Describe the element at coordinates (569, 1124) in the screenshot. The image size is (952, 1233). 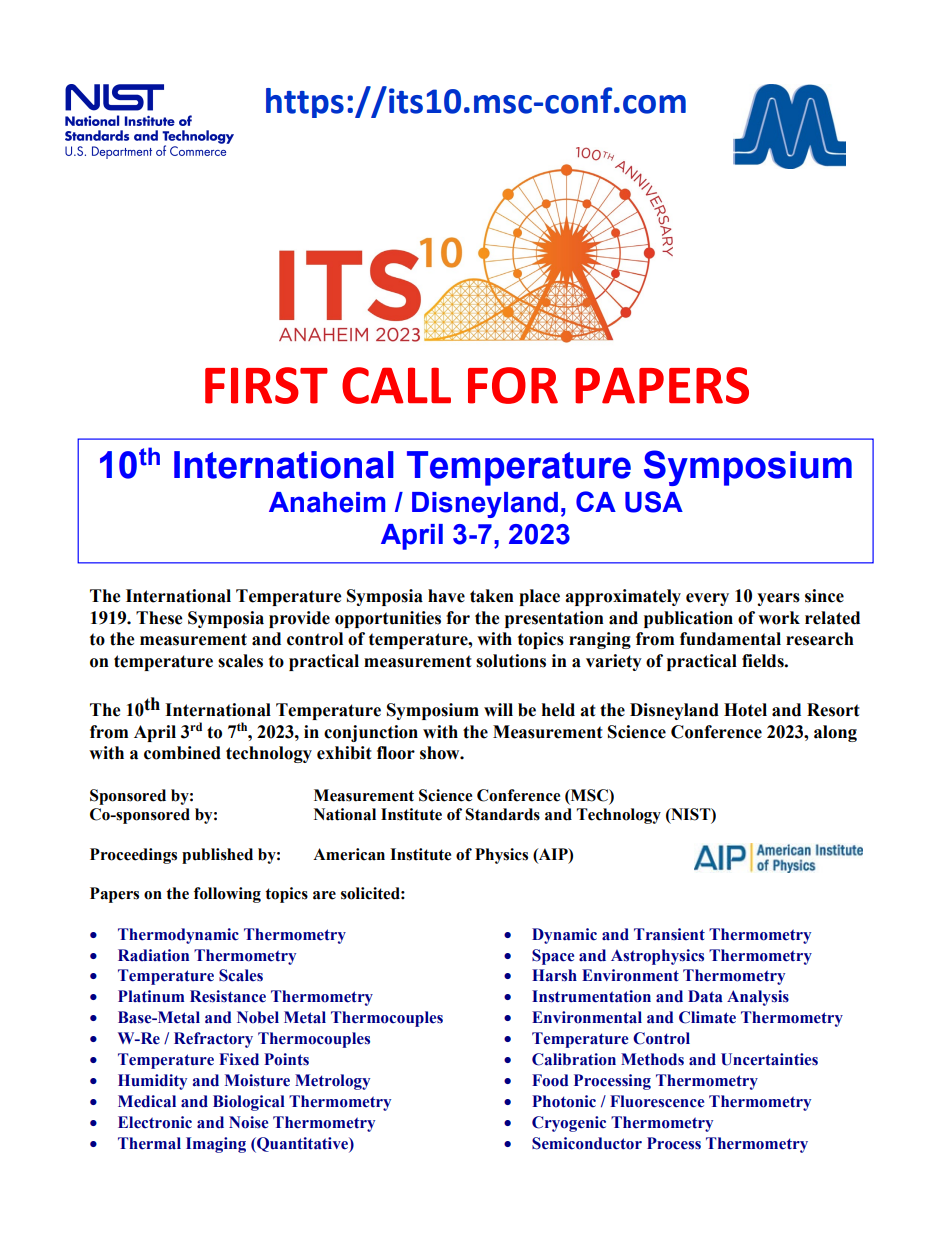
I see `Cryogenic` at that location.
